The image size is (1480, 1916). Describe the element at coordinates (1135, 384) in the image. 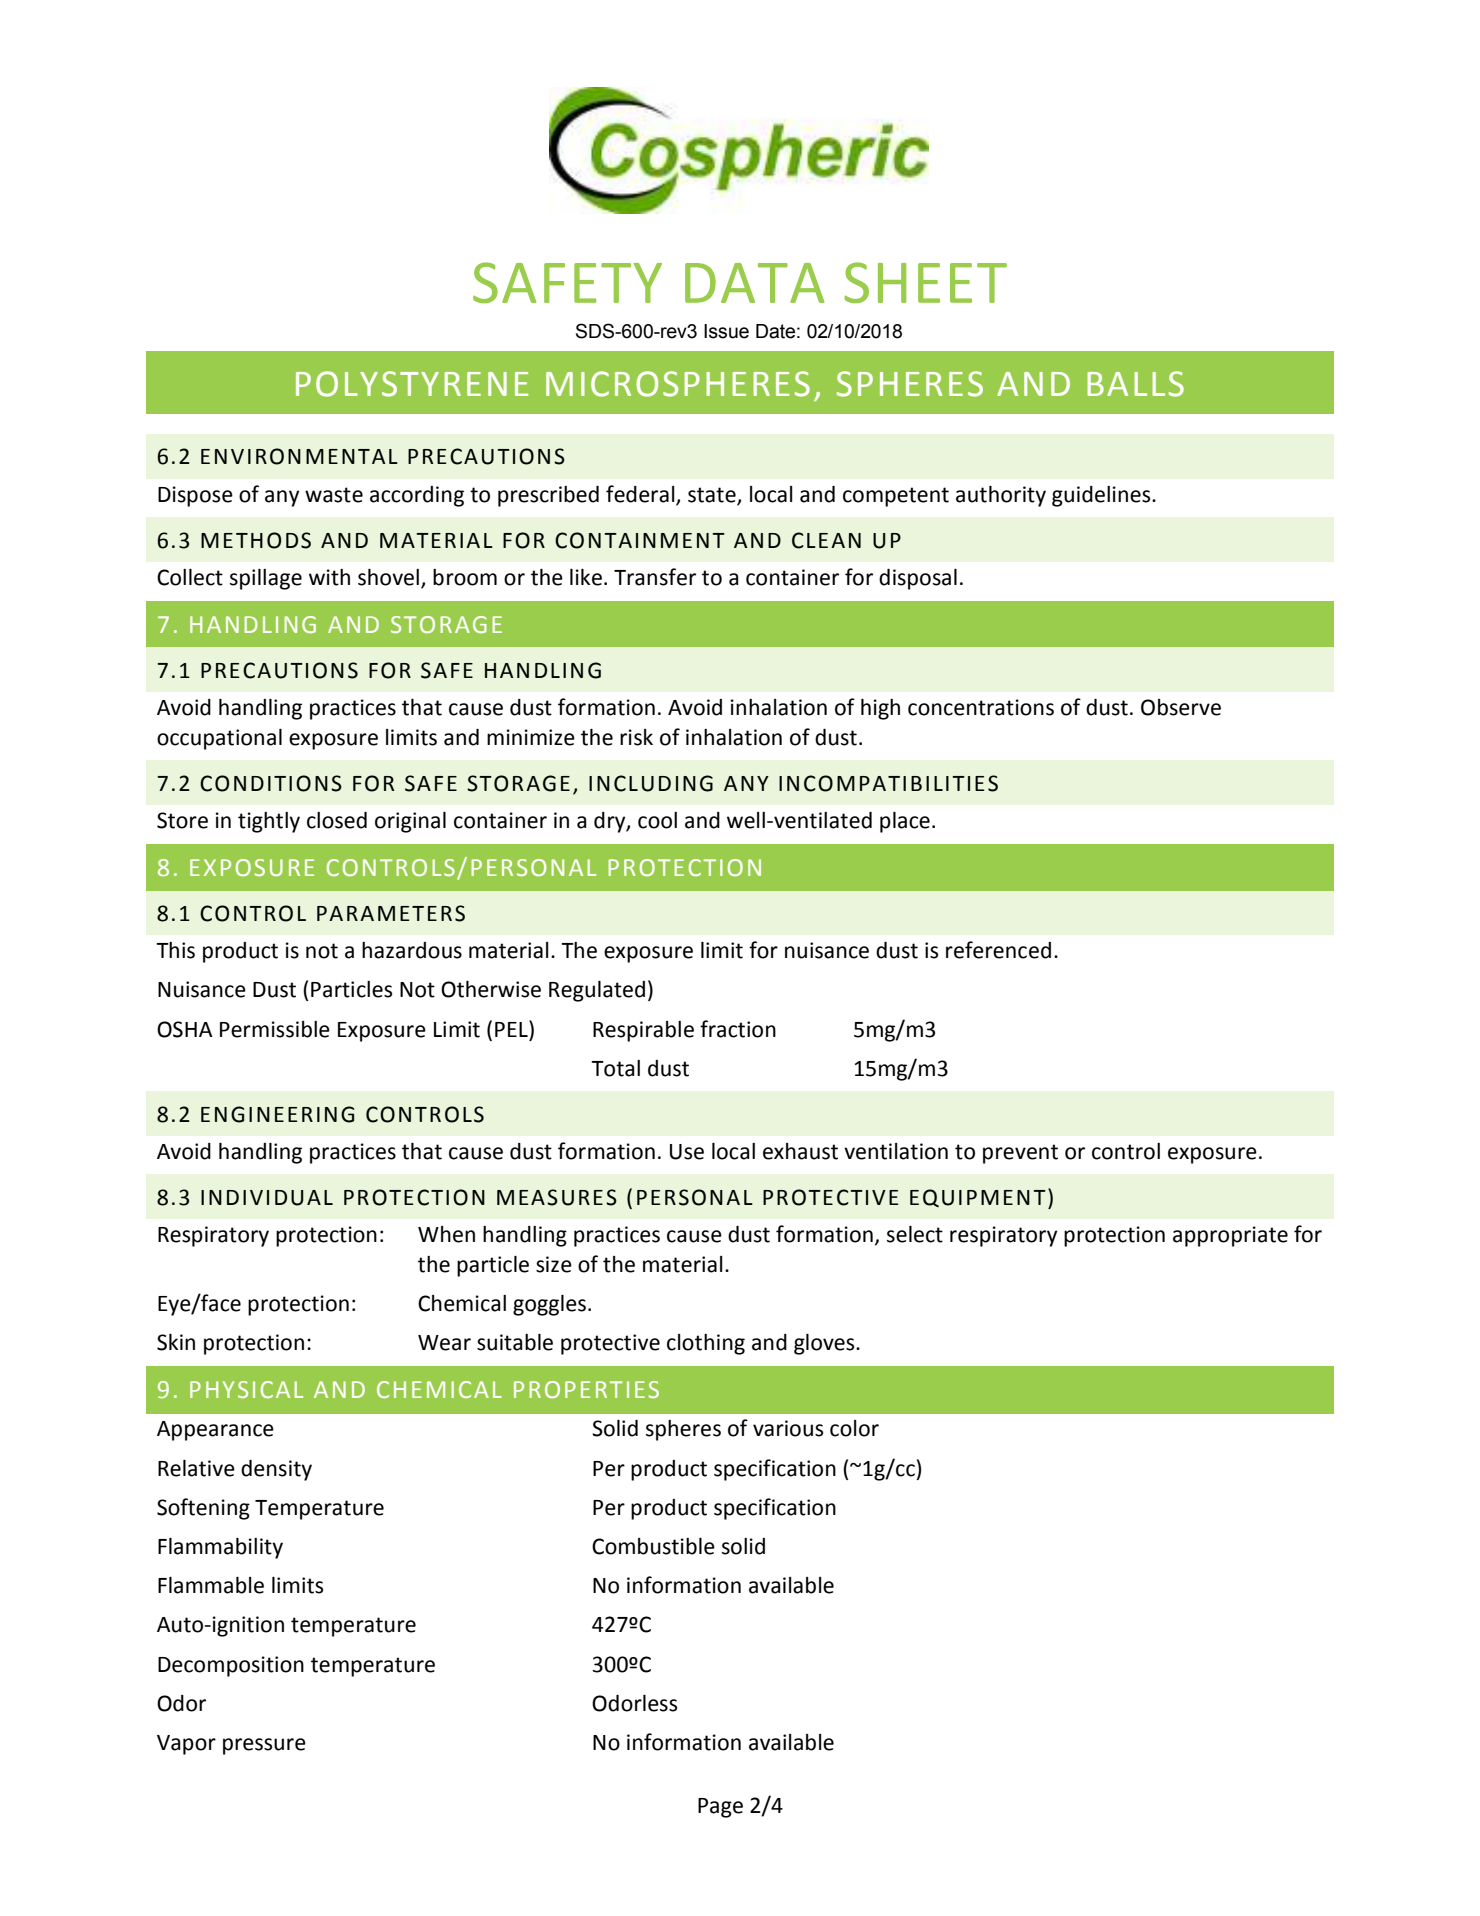

I see `BALLS` at that location.
